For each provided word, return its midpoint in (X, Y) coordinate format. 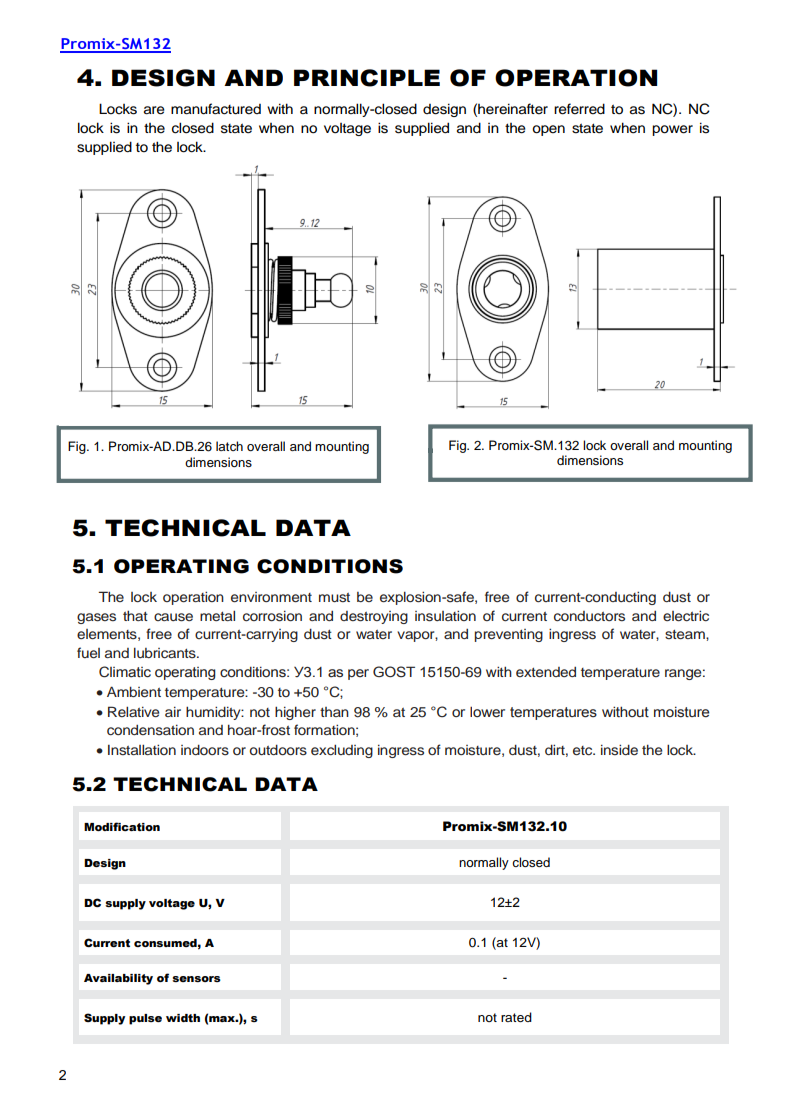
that (135, 615)
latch (229, 446)
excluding (342, 751)
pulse (145, 1019)
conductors (589, 616)
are (154, 110)
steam (686, 634)
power (672, 130)
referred (579, 109)
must (334, 597)
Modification (122, 826)
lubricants (166, 653)
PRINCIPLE (367, 78)
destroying (374, 617)
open (548, 130)
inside (619, 749)
